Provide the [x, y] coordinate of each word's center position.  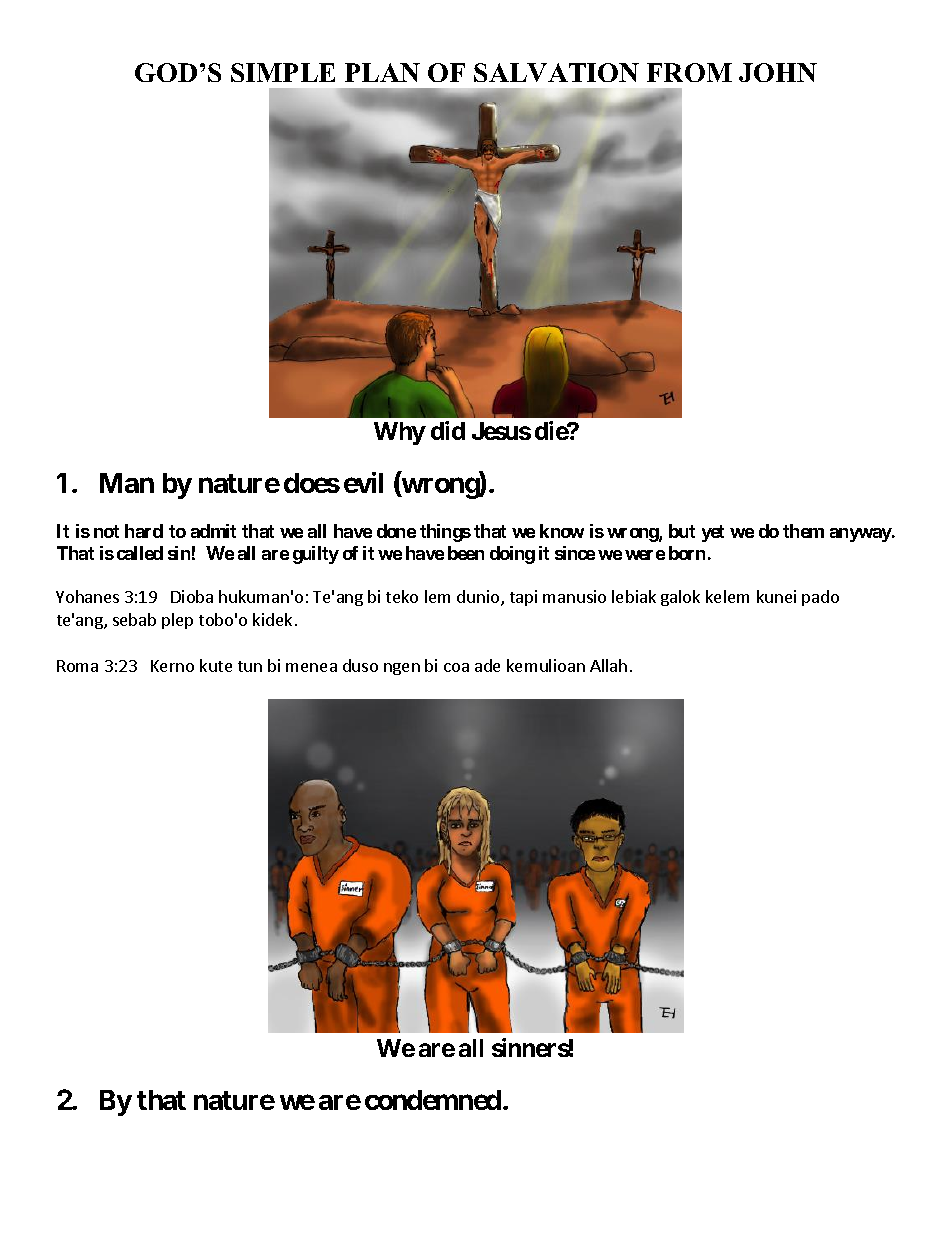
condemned [433, 1100]
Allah [608, 665]
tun [250, 666]
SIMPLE [283, 72]
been [466, 553]
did [448, 430]
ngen [402, 669]
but [682, 531]
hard [144, 531]
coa [456, 667]
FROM [689, 72]
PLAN [382, 72]
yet [713, 533]
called [140, 553]
